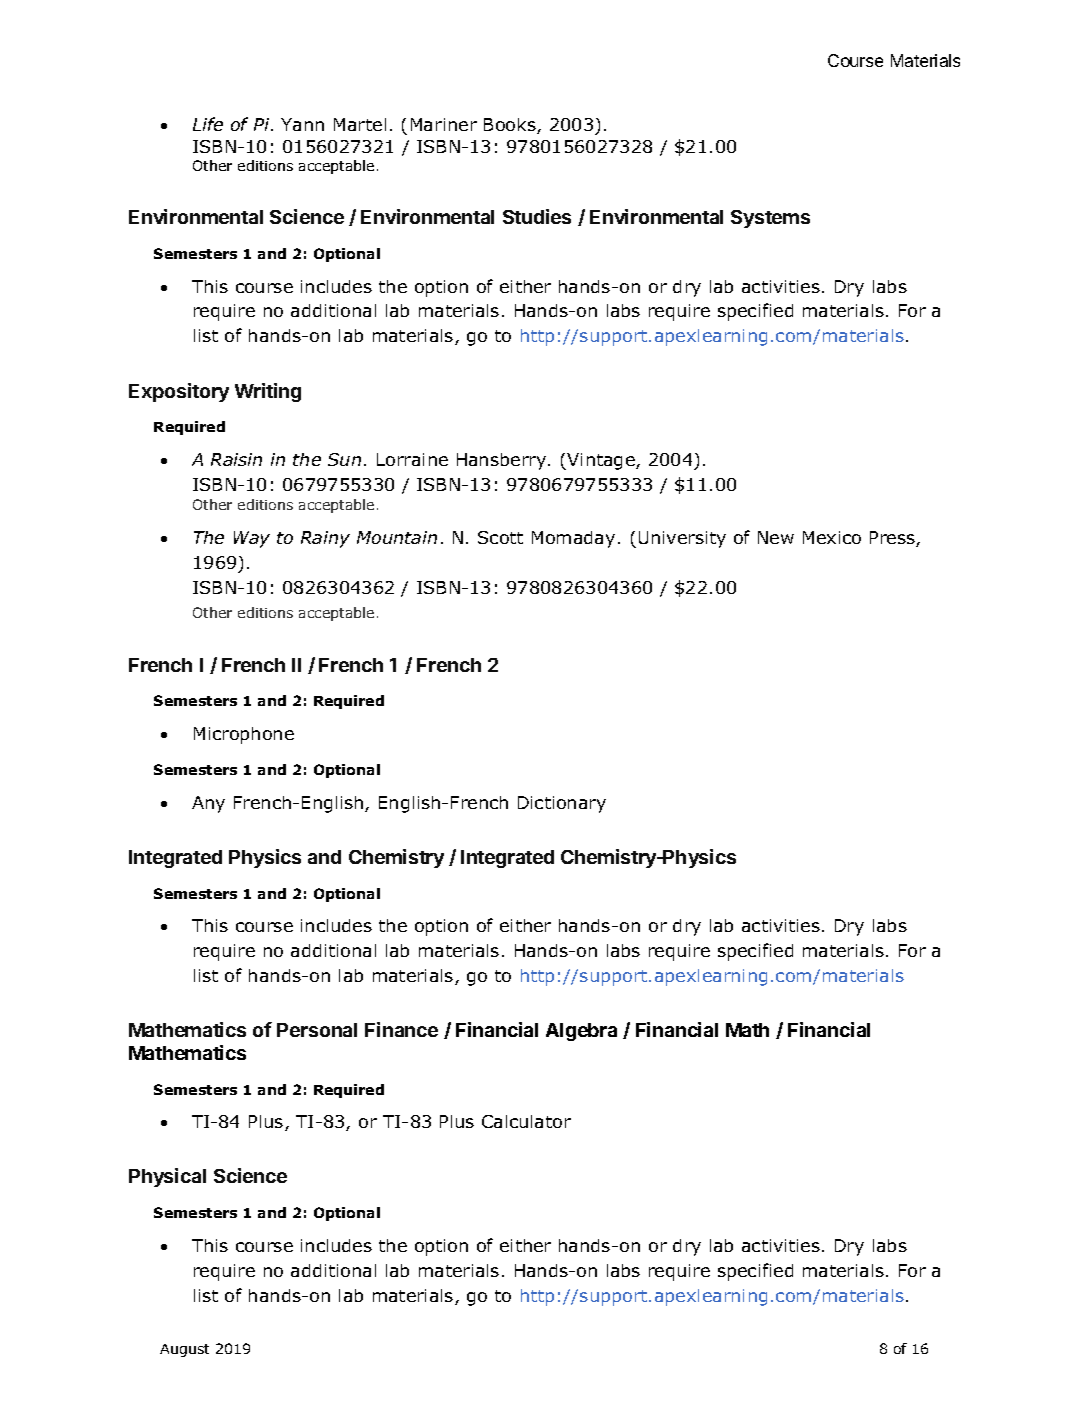 This screenshot has height=1410, width=1090. Describe the element at coordinates (208, 124) in the screenshot. I see `Life` at that location.
